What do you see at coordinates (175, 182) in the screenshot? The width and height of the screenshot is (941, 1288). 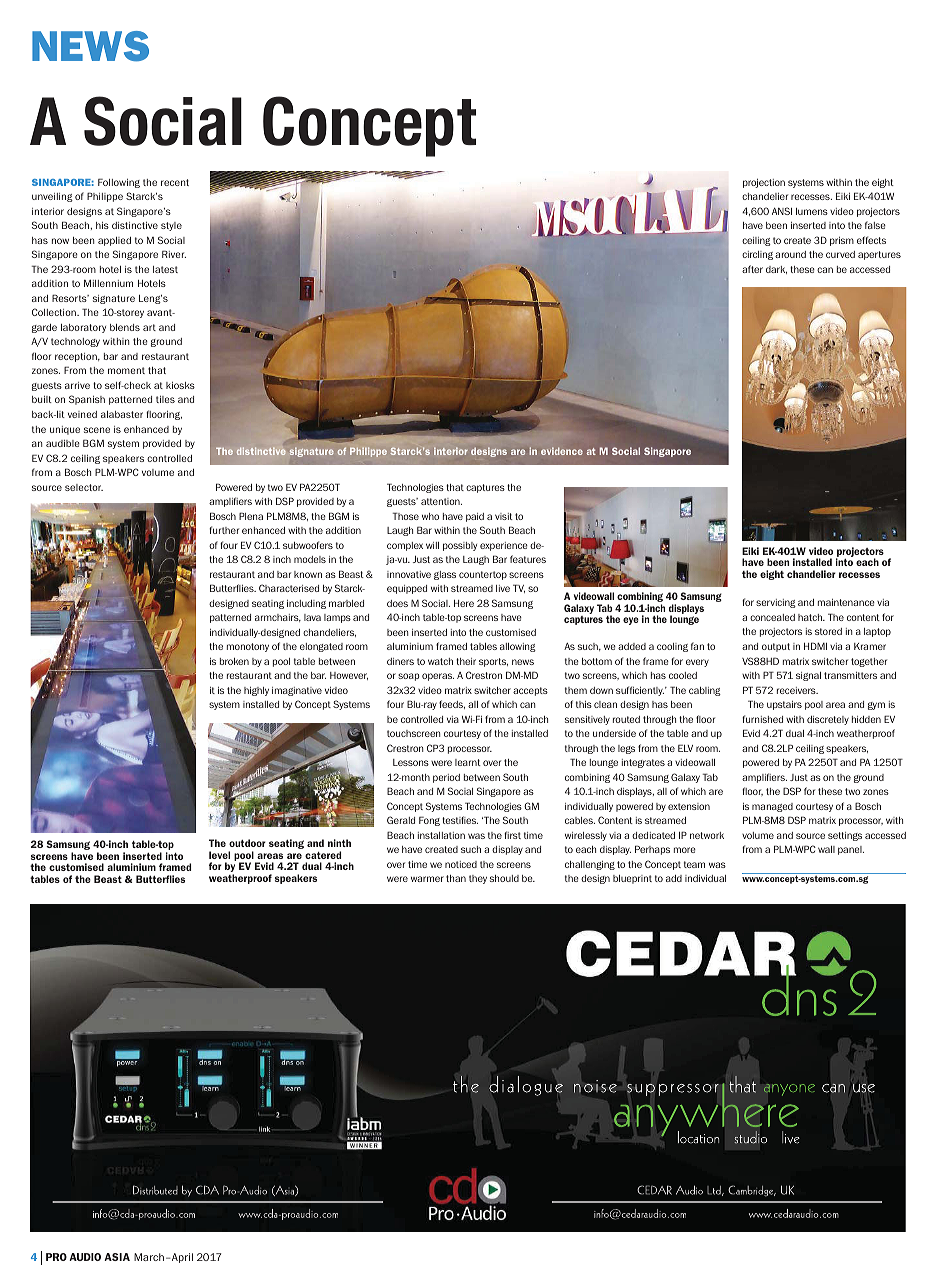 I see `recent` at bounding box center [175, 182].
